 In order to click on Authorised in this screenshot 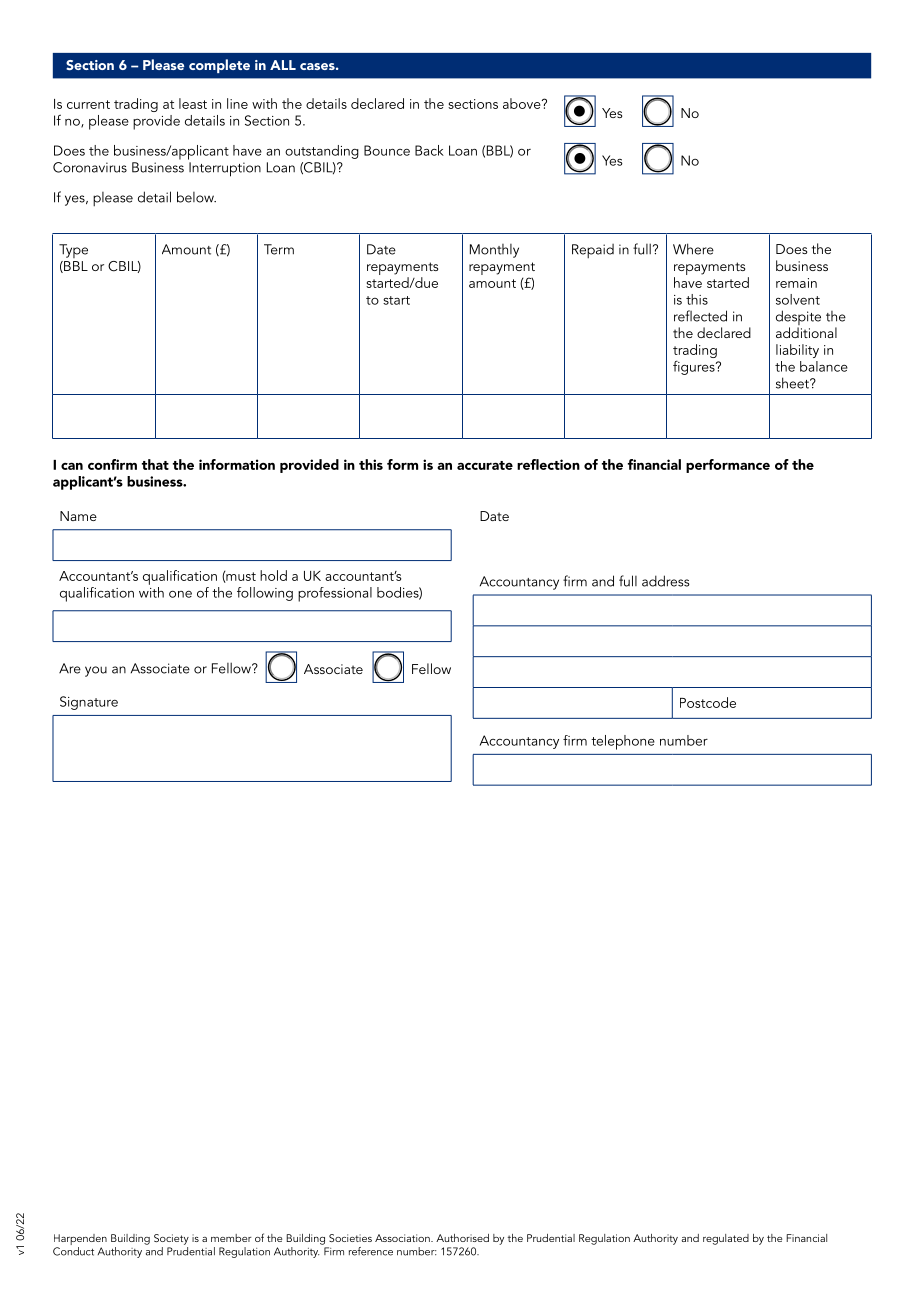, I will do `click(462, 1238)`.
